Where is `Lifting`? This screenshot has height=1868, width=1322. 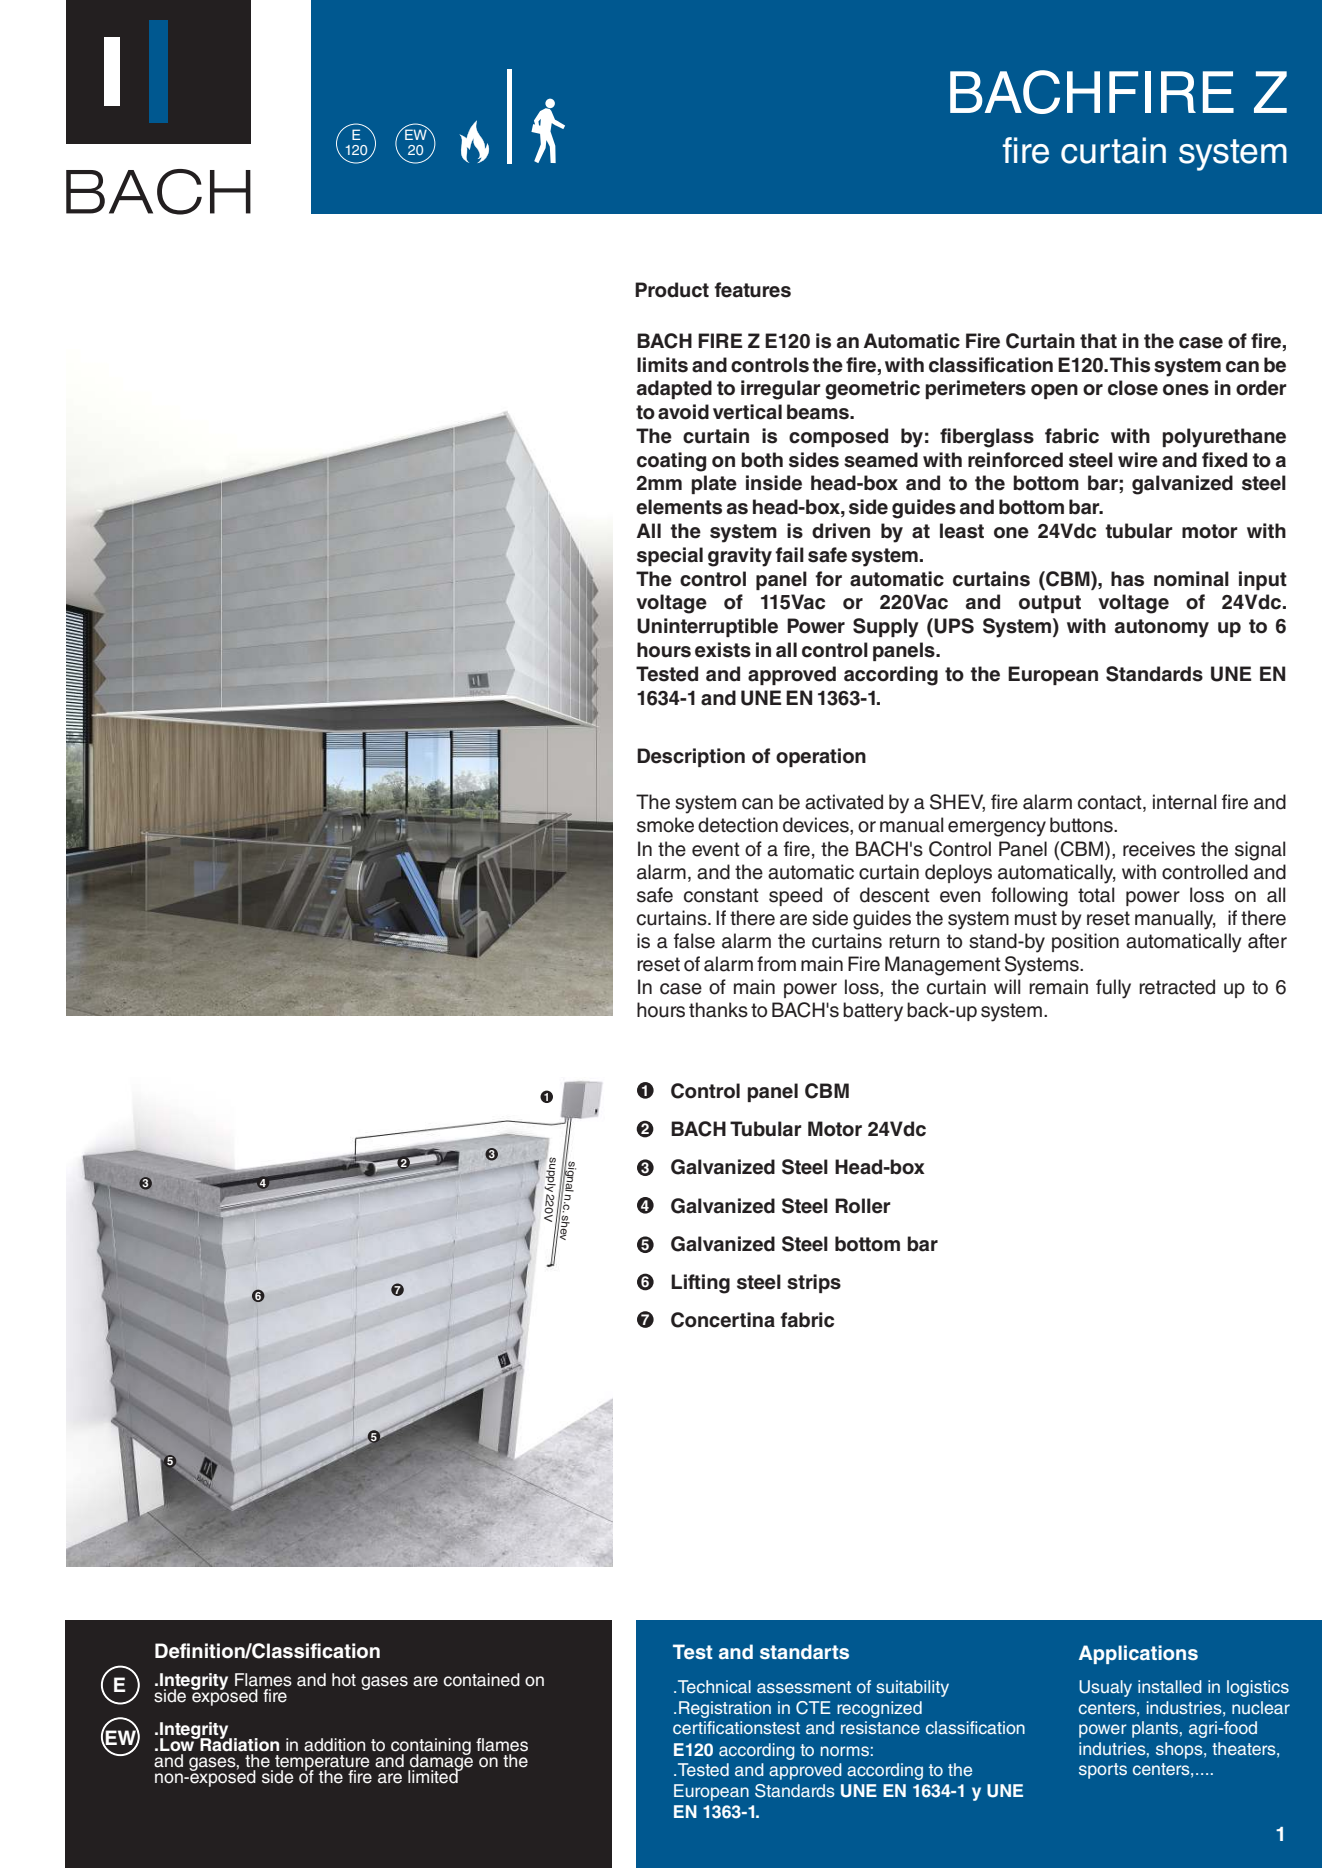
Lifting is located at coordinates (700, 1284).
